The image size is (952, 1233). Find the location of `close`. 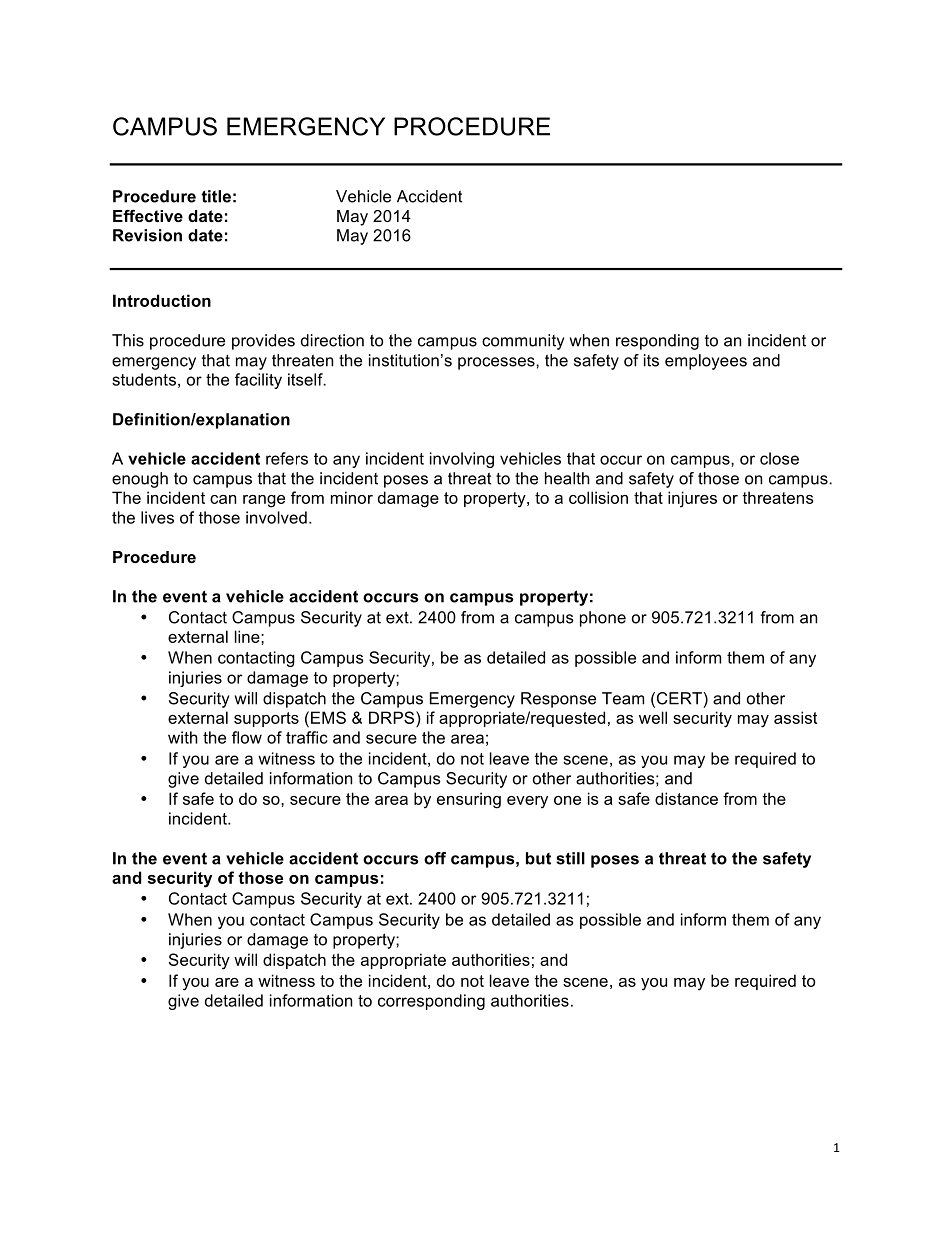

close is located at coordinates (779, 458).
